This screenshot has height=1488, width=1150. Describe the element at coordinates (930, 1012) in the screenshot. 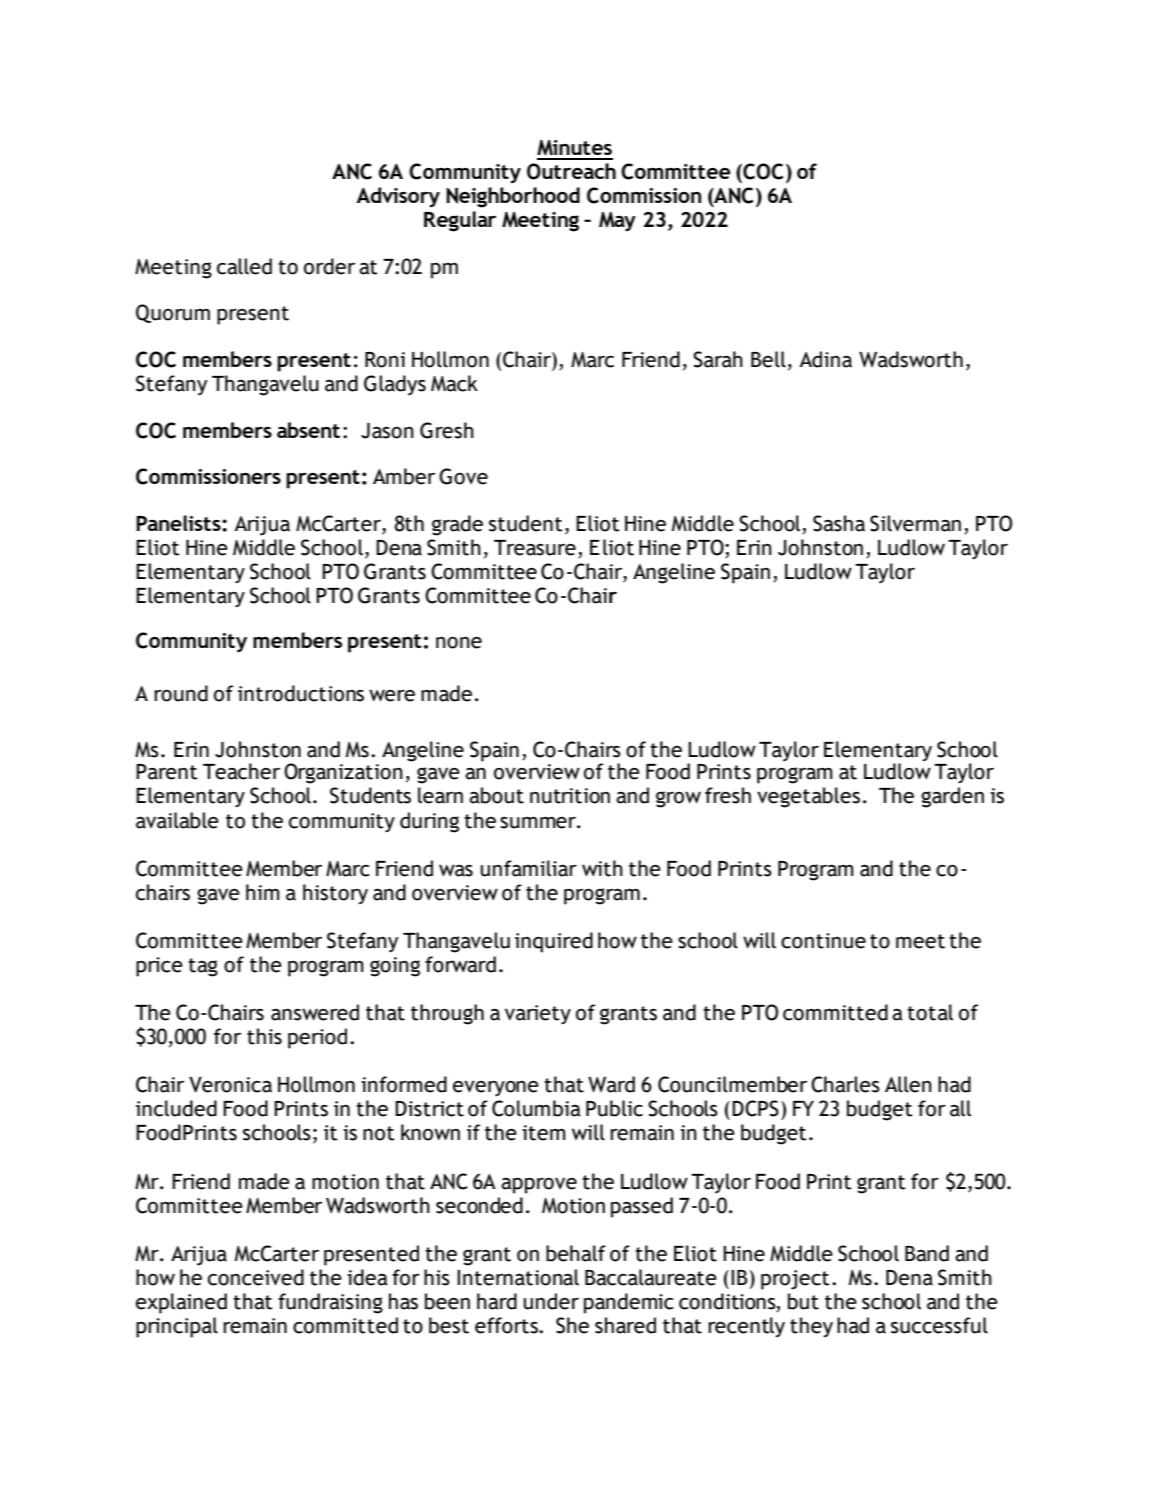

I see `total` at that location.
